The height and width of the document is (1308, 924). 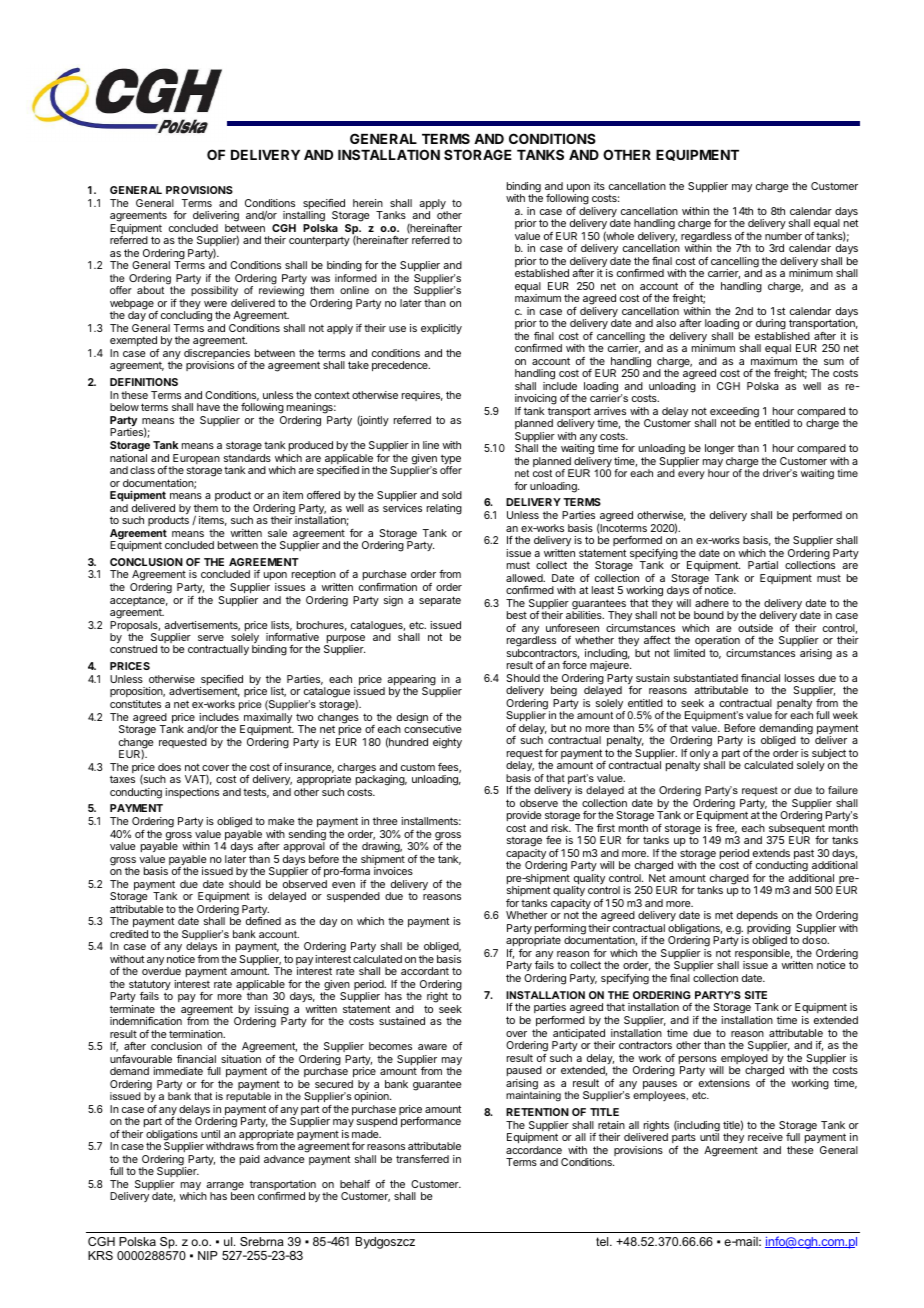 I want to click on losses, so click(x=800, y=678).
